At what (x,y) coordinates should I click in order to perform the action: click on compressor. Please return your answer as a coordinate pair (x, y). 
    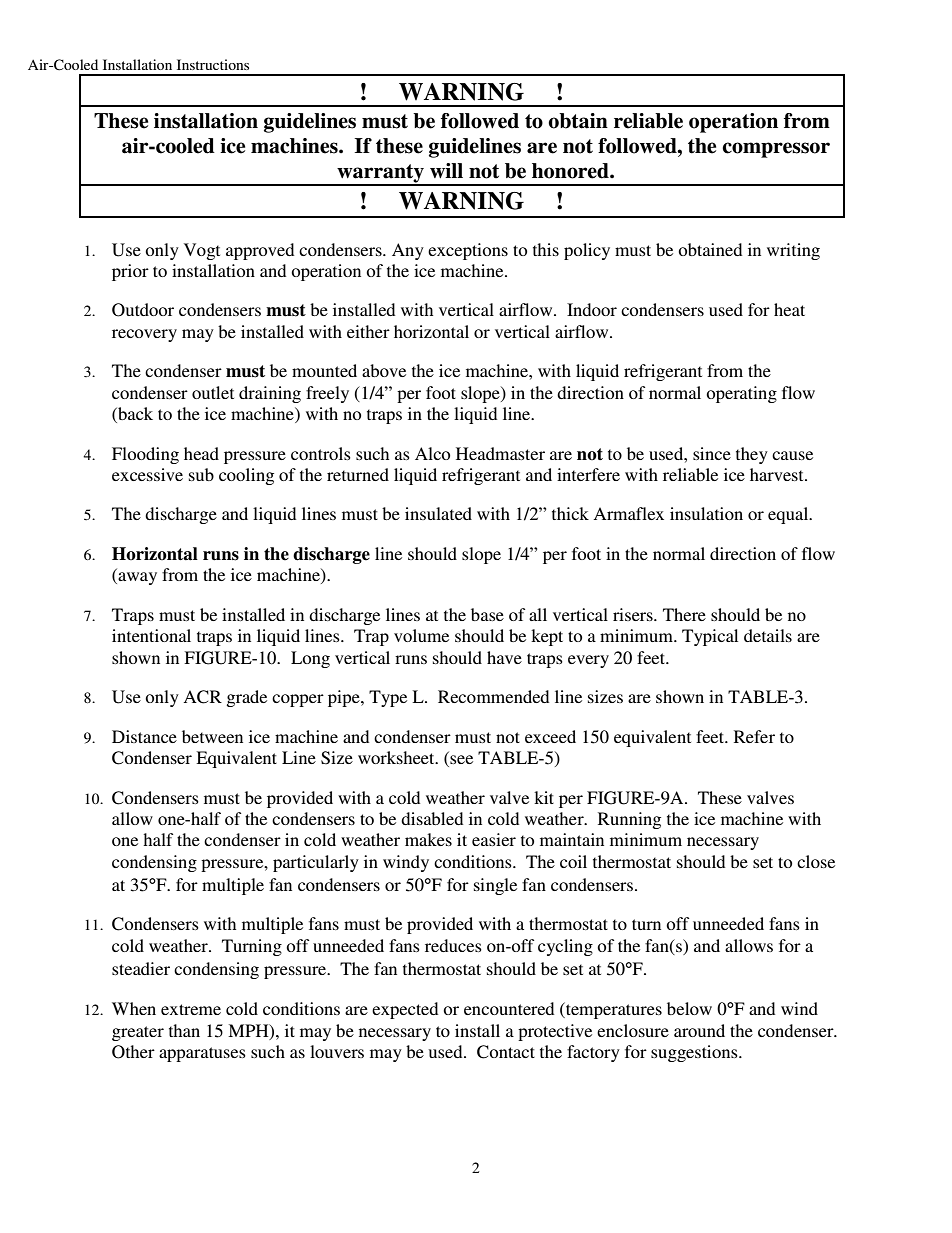
    Looking at the image, I should click on (776, 150).
